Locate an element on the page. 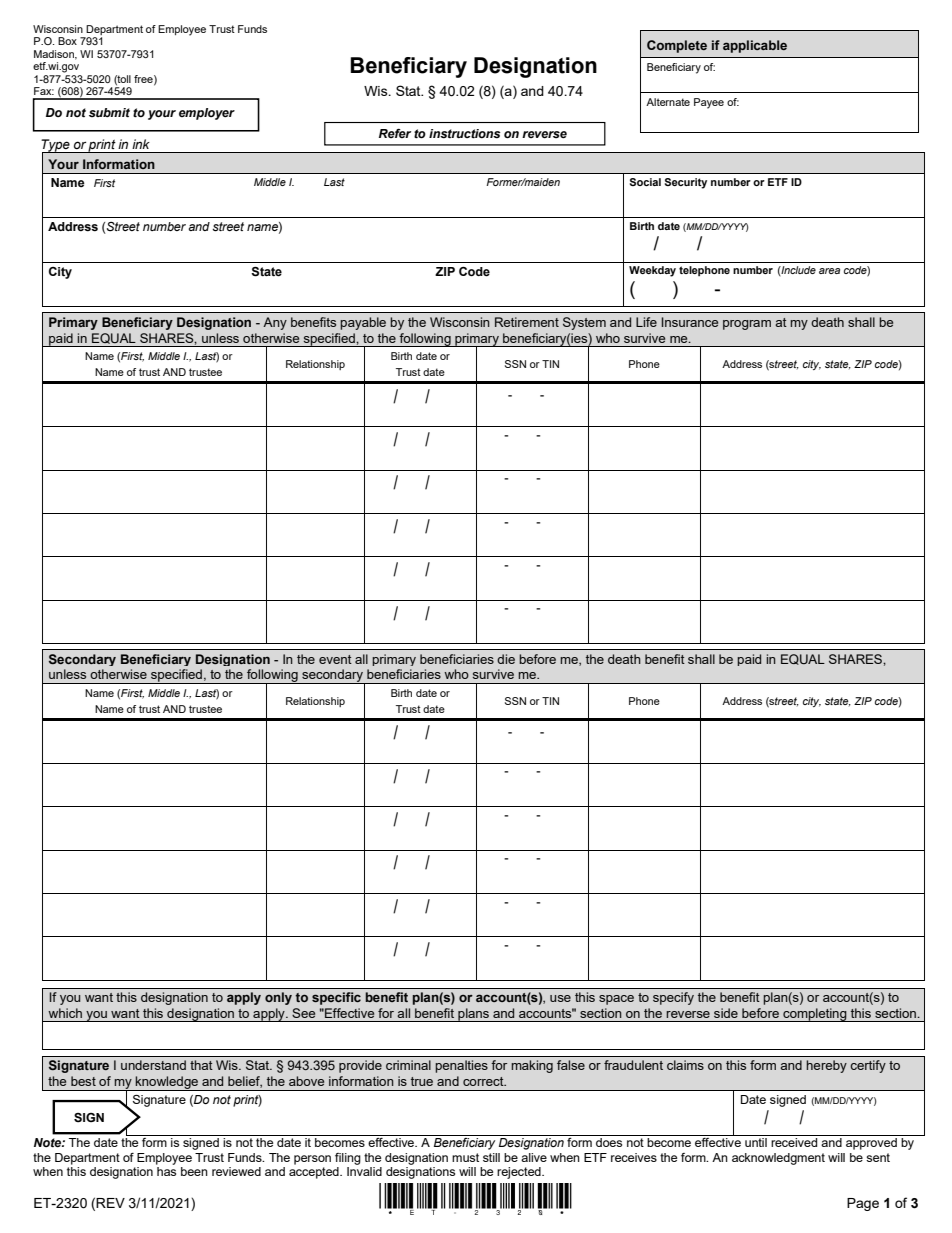 The height and width of the page is (1233, 952). must is located at coordinates (465, 1157).
